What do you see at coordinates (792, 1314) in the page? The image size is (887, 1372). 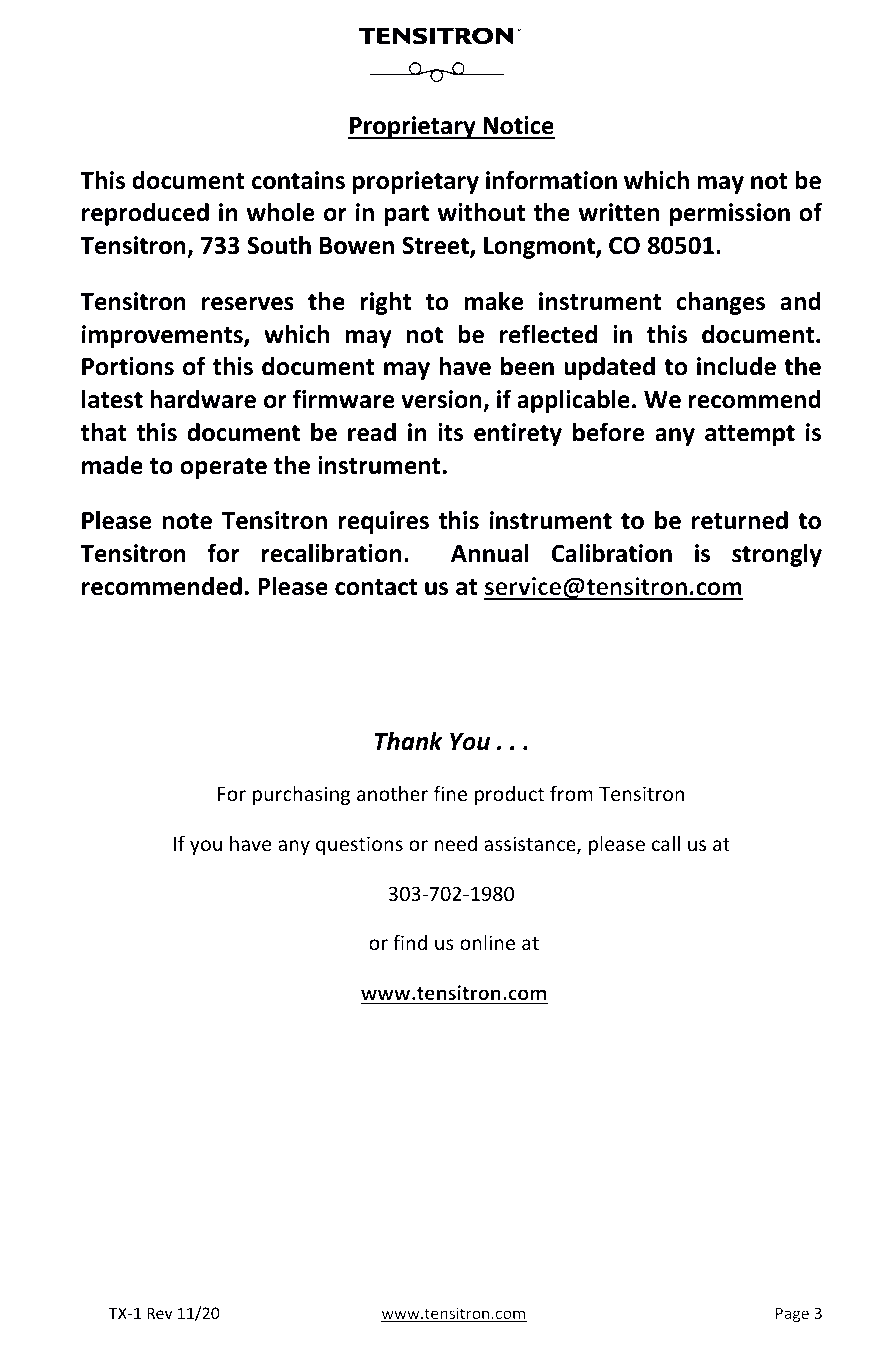 I see `Page` at bounding box center [792, 1314].
